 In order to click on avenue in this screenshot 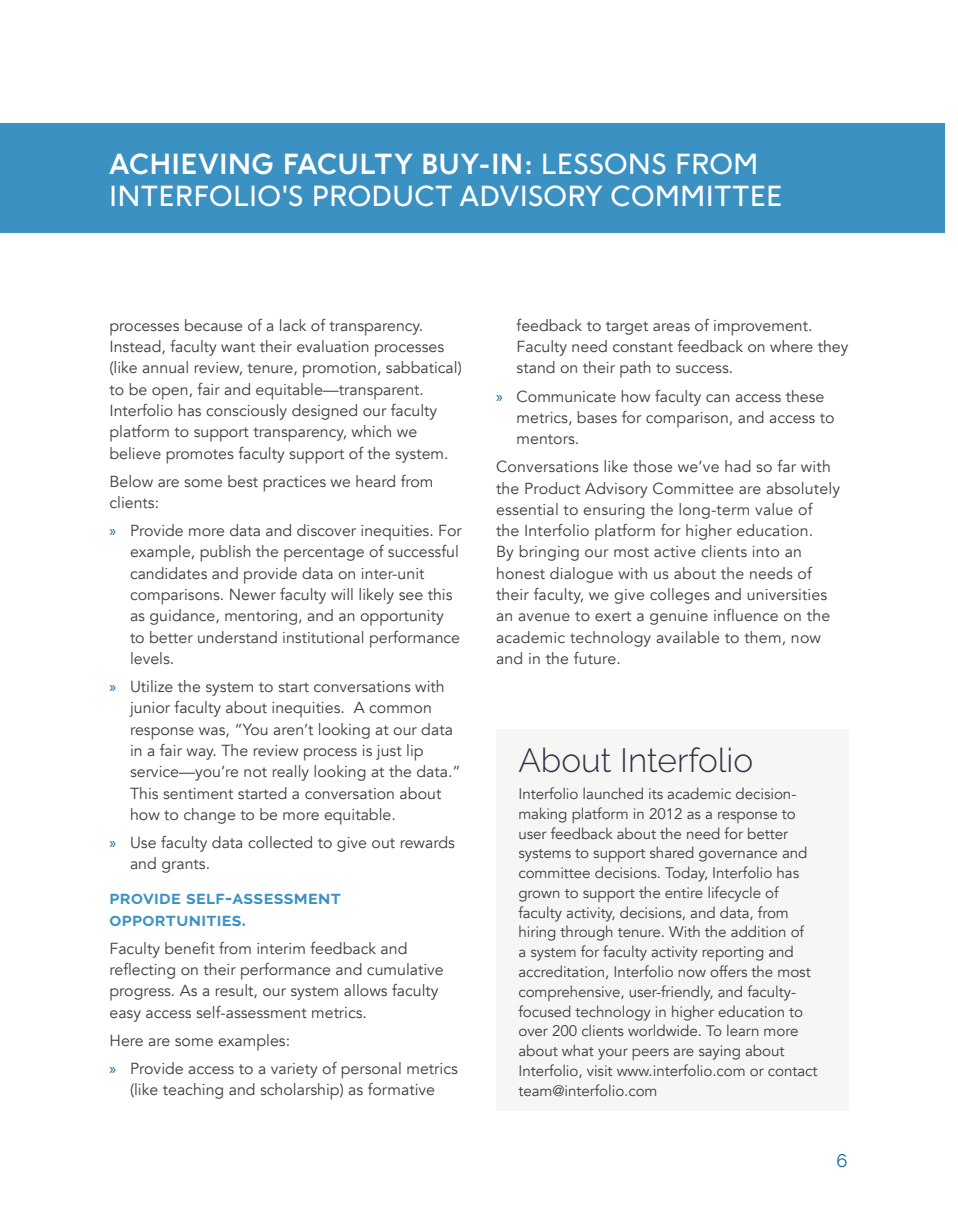, I will do `click(544, 617)`.
